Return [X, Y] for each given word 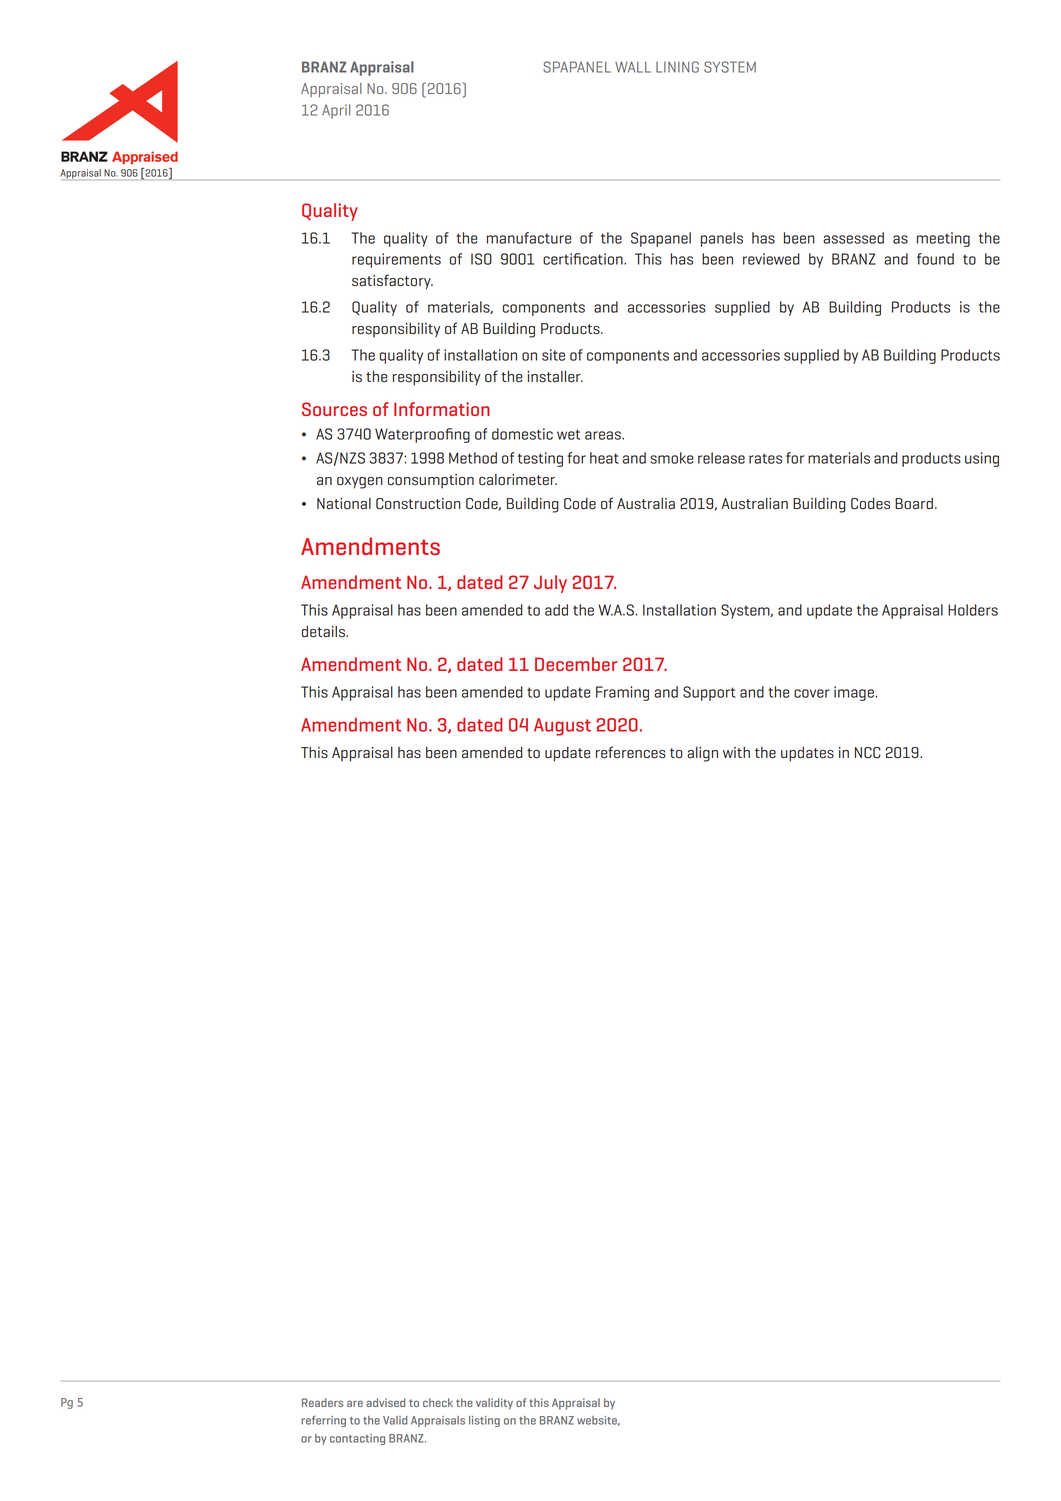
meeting [943, 239]
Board [914, 504]
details [324, 632]
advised [385, 1402]
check [438, 1402]
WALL [633, 67]
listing [484, 1421]
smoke [671, 458]
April [336, 111]
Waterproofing [422, 435]
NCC [868, 752]
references [631, 752]
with [736, 752]
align [702, 754]
